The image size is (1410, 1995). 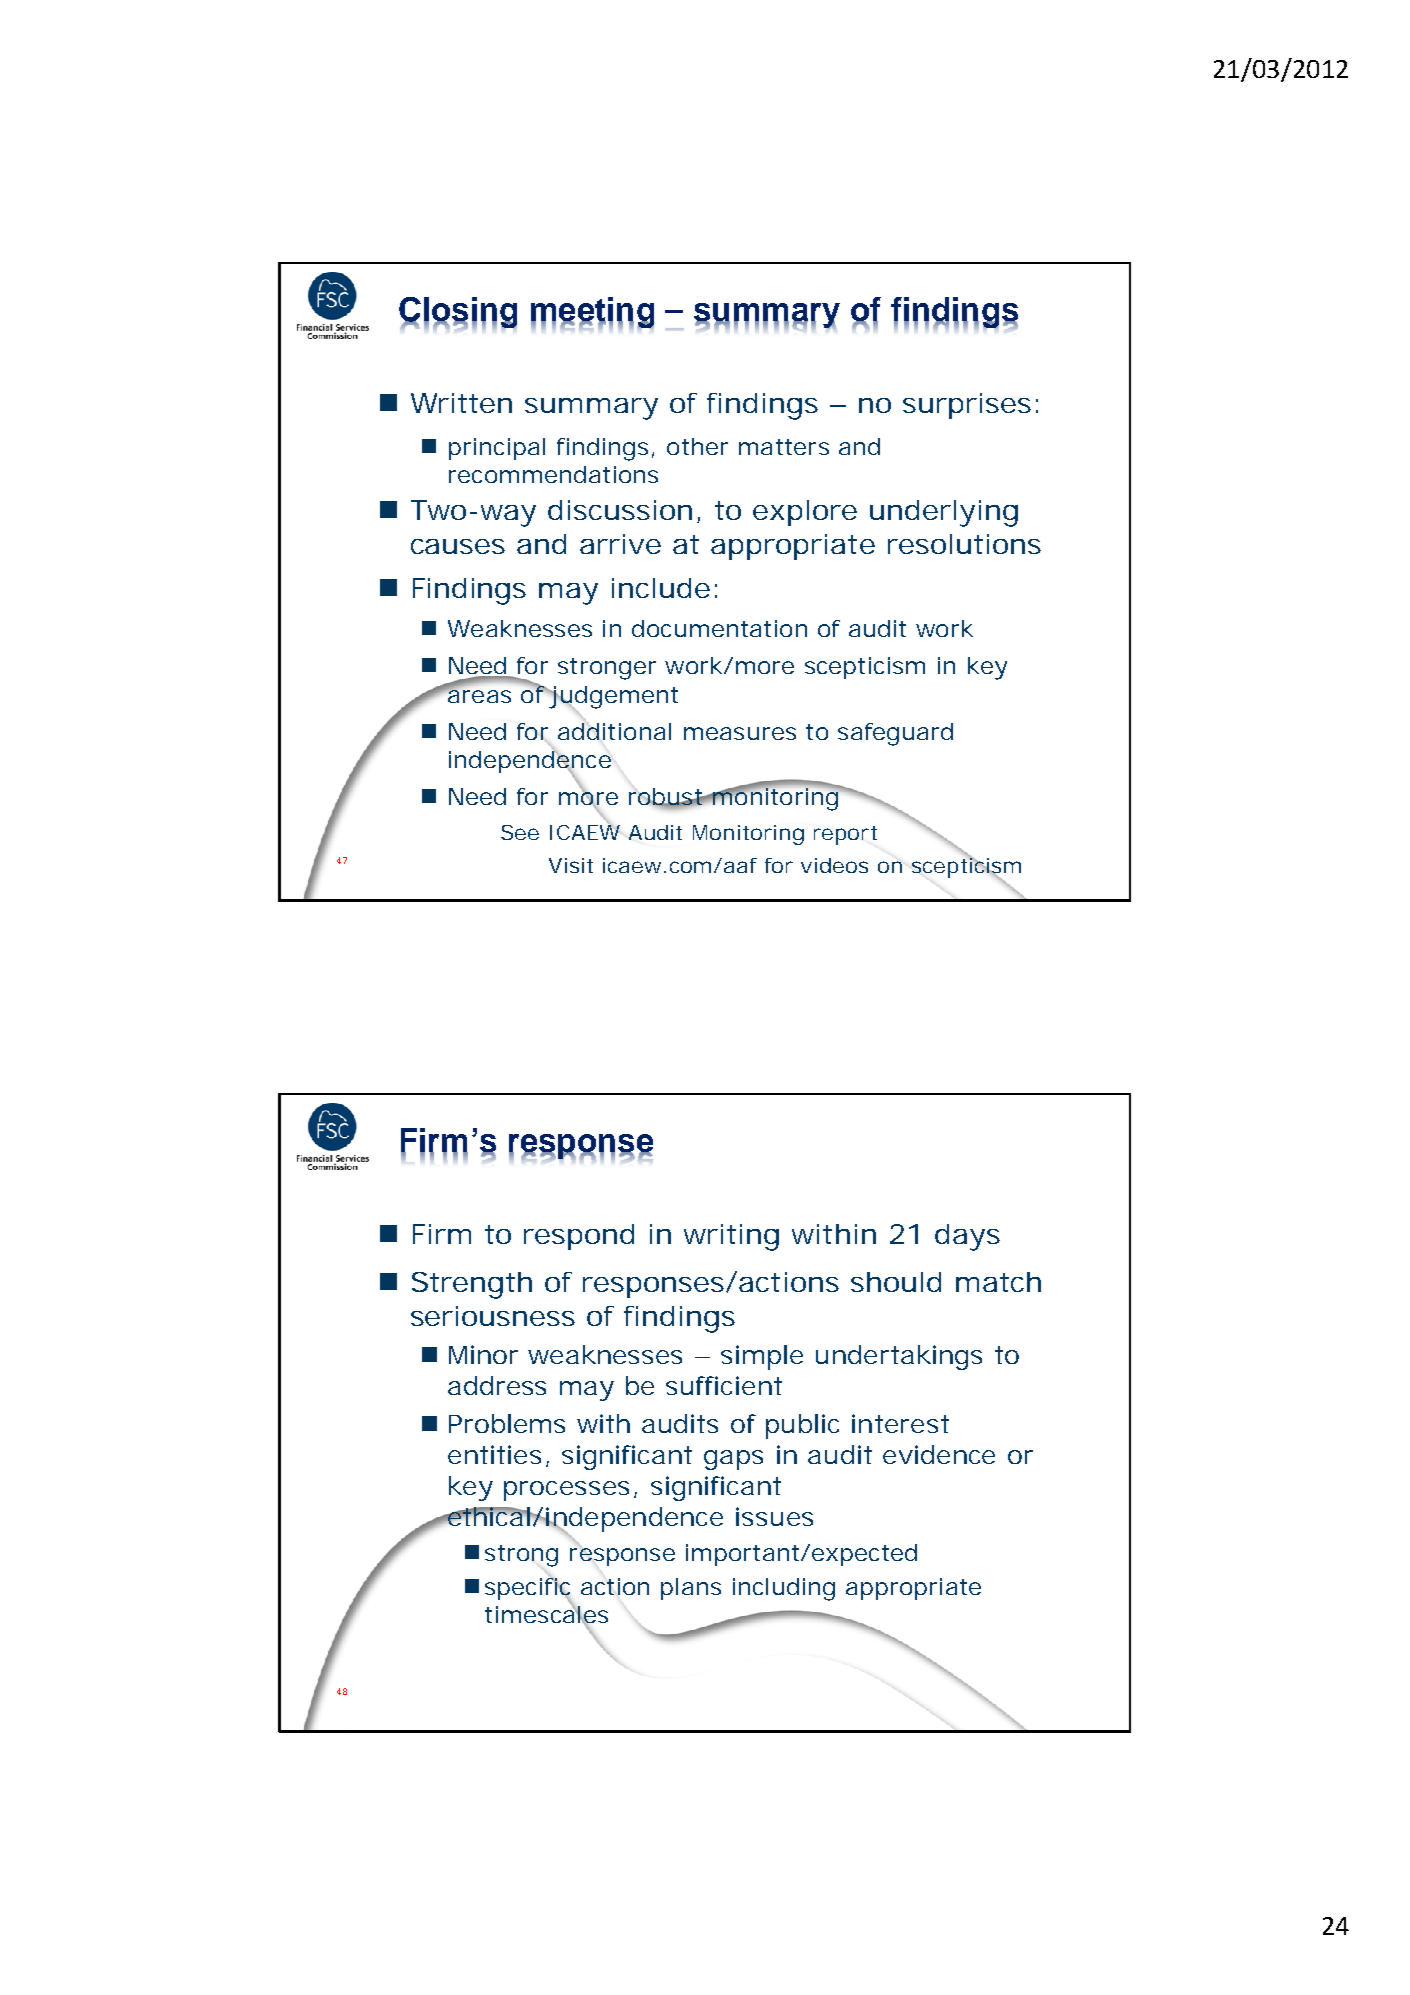 What do you see at coordinates (691, 1589) in the image?
I see `plans` at bounding box center [691, 1589].
